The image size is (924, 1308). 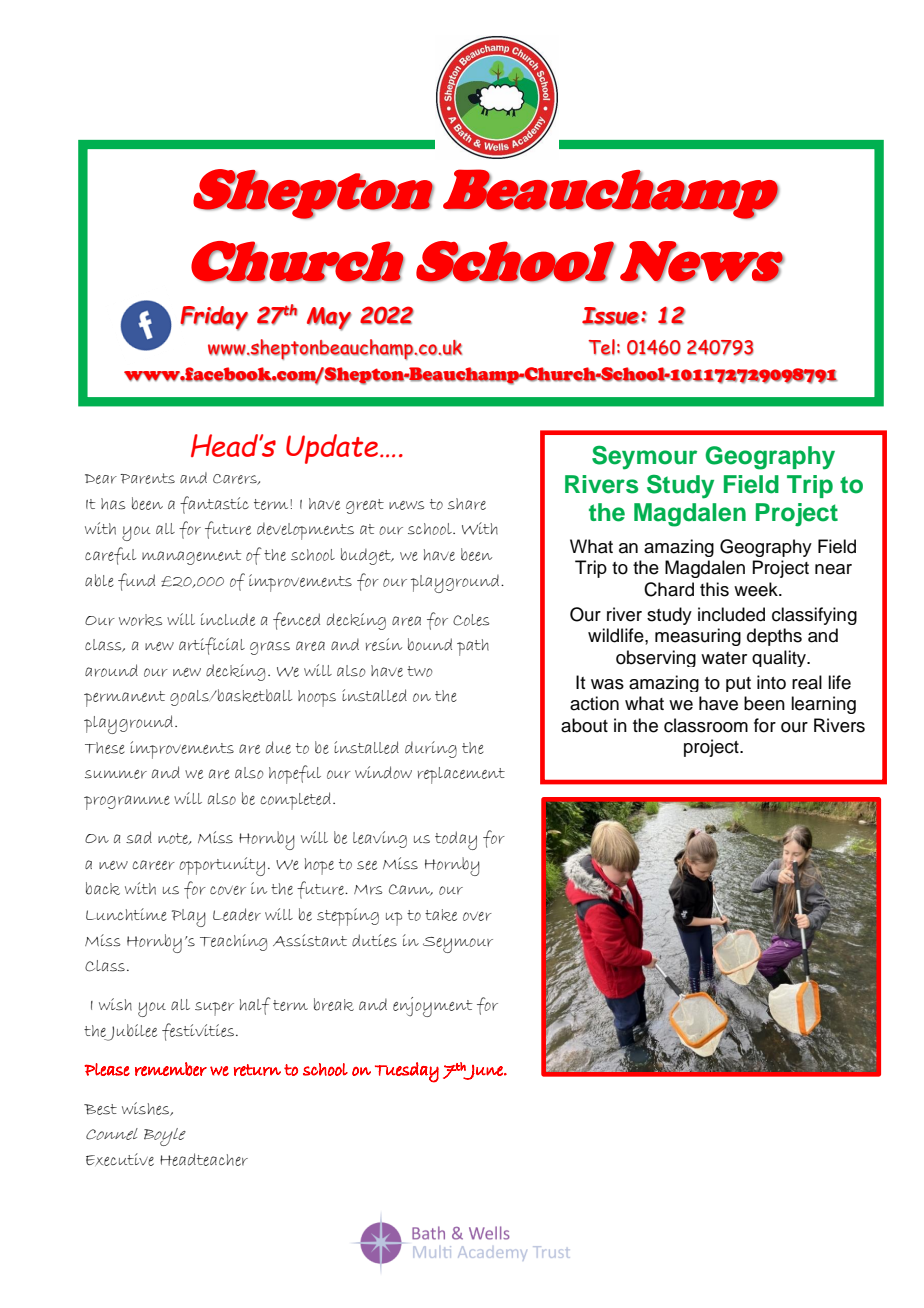 I want to click on week, so click(x=757, y=589).
